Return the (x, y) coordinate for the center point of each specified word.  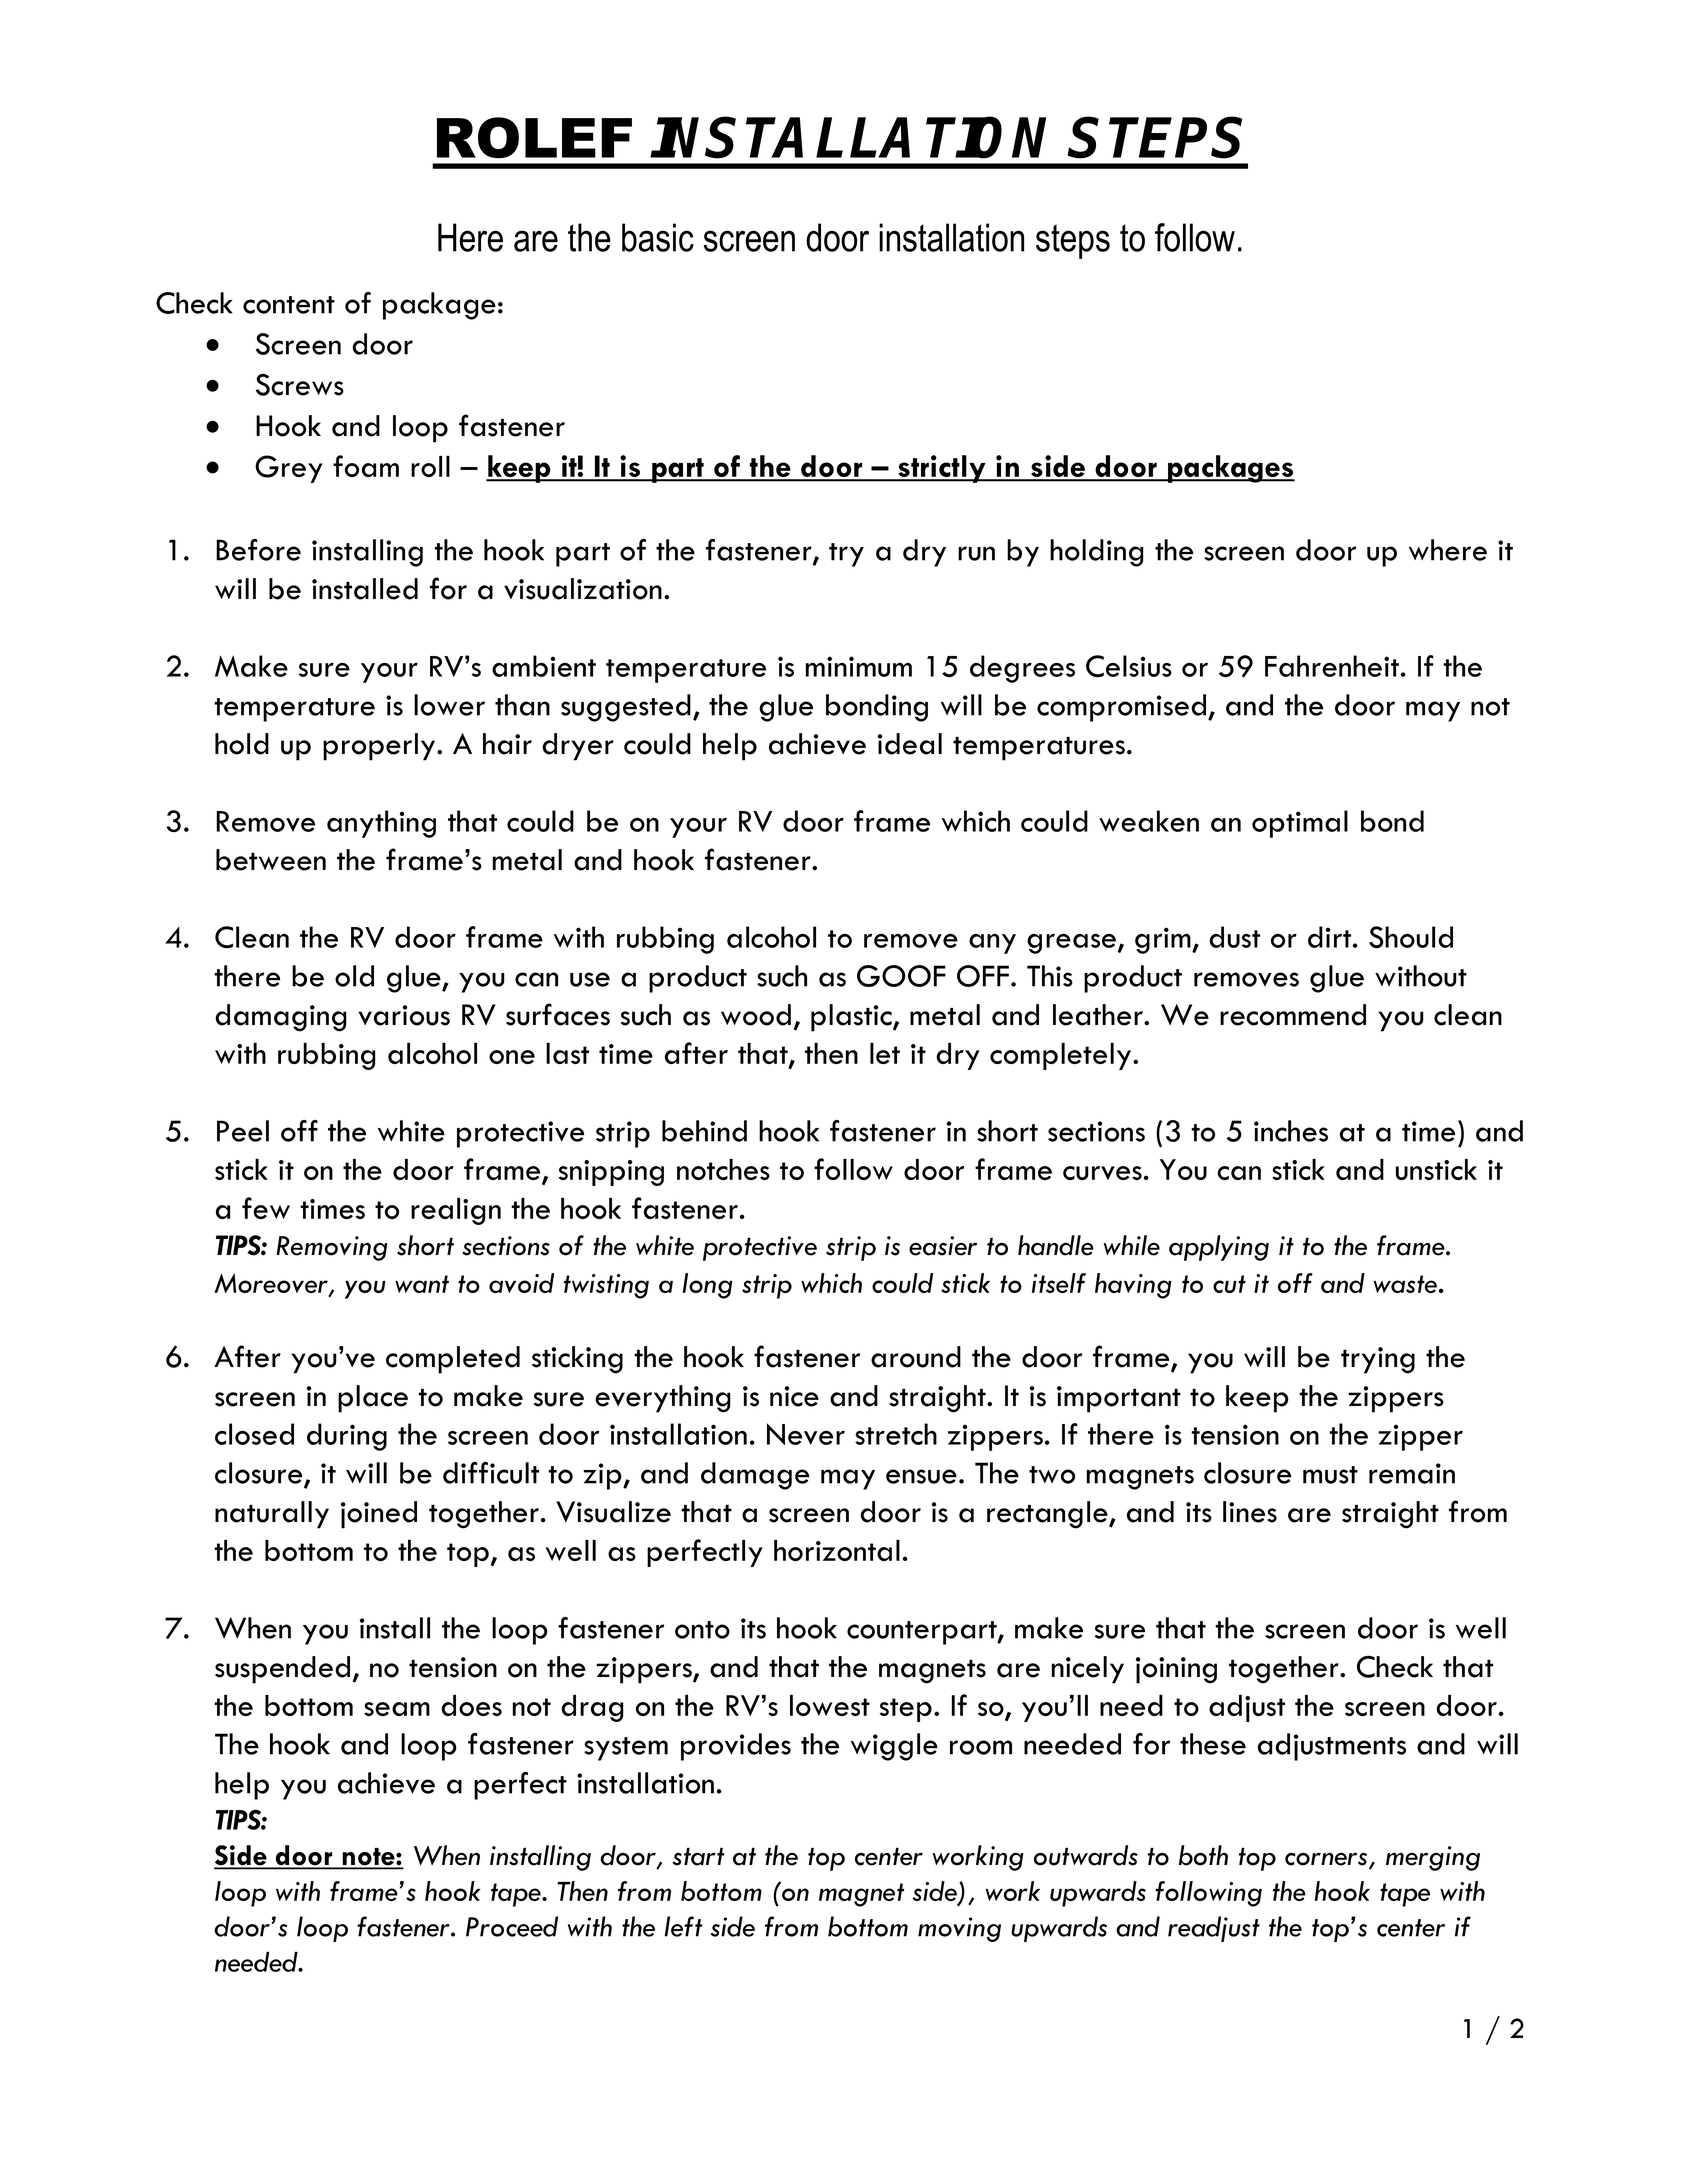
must (1330, 1475)
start (698, 1856)
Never (806, 1434)
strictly (942, 469)
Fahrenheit (1332, 666)
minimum (859, 666)
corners (1327, 1860)
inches (1291, 1131)
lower (449, 705)
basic (658, 237)
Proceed (512, 1926)
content (289, 305)
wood (756, 1015)
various (404, 1015)
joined (379, 1515)
